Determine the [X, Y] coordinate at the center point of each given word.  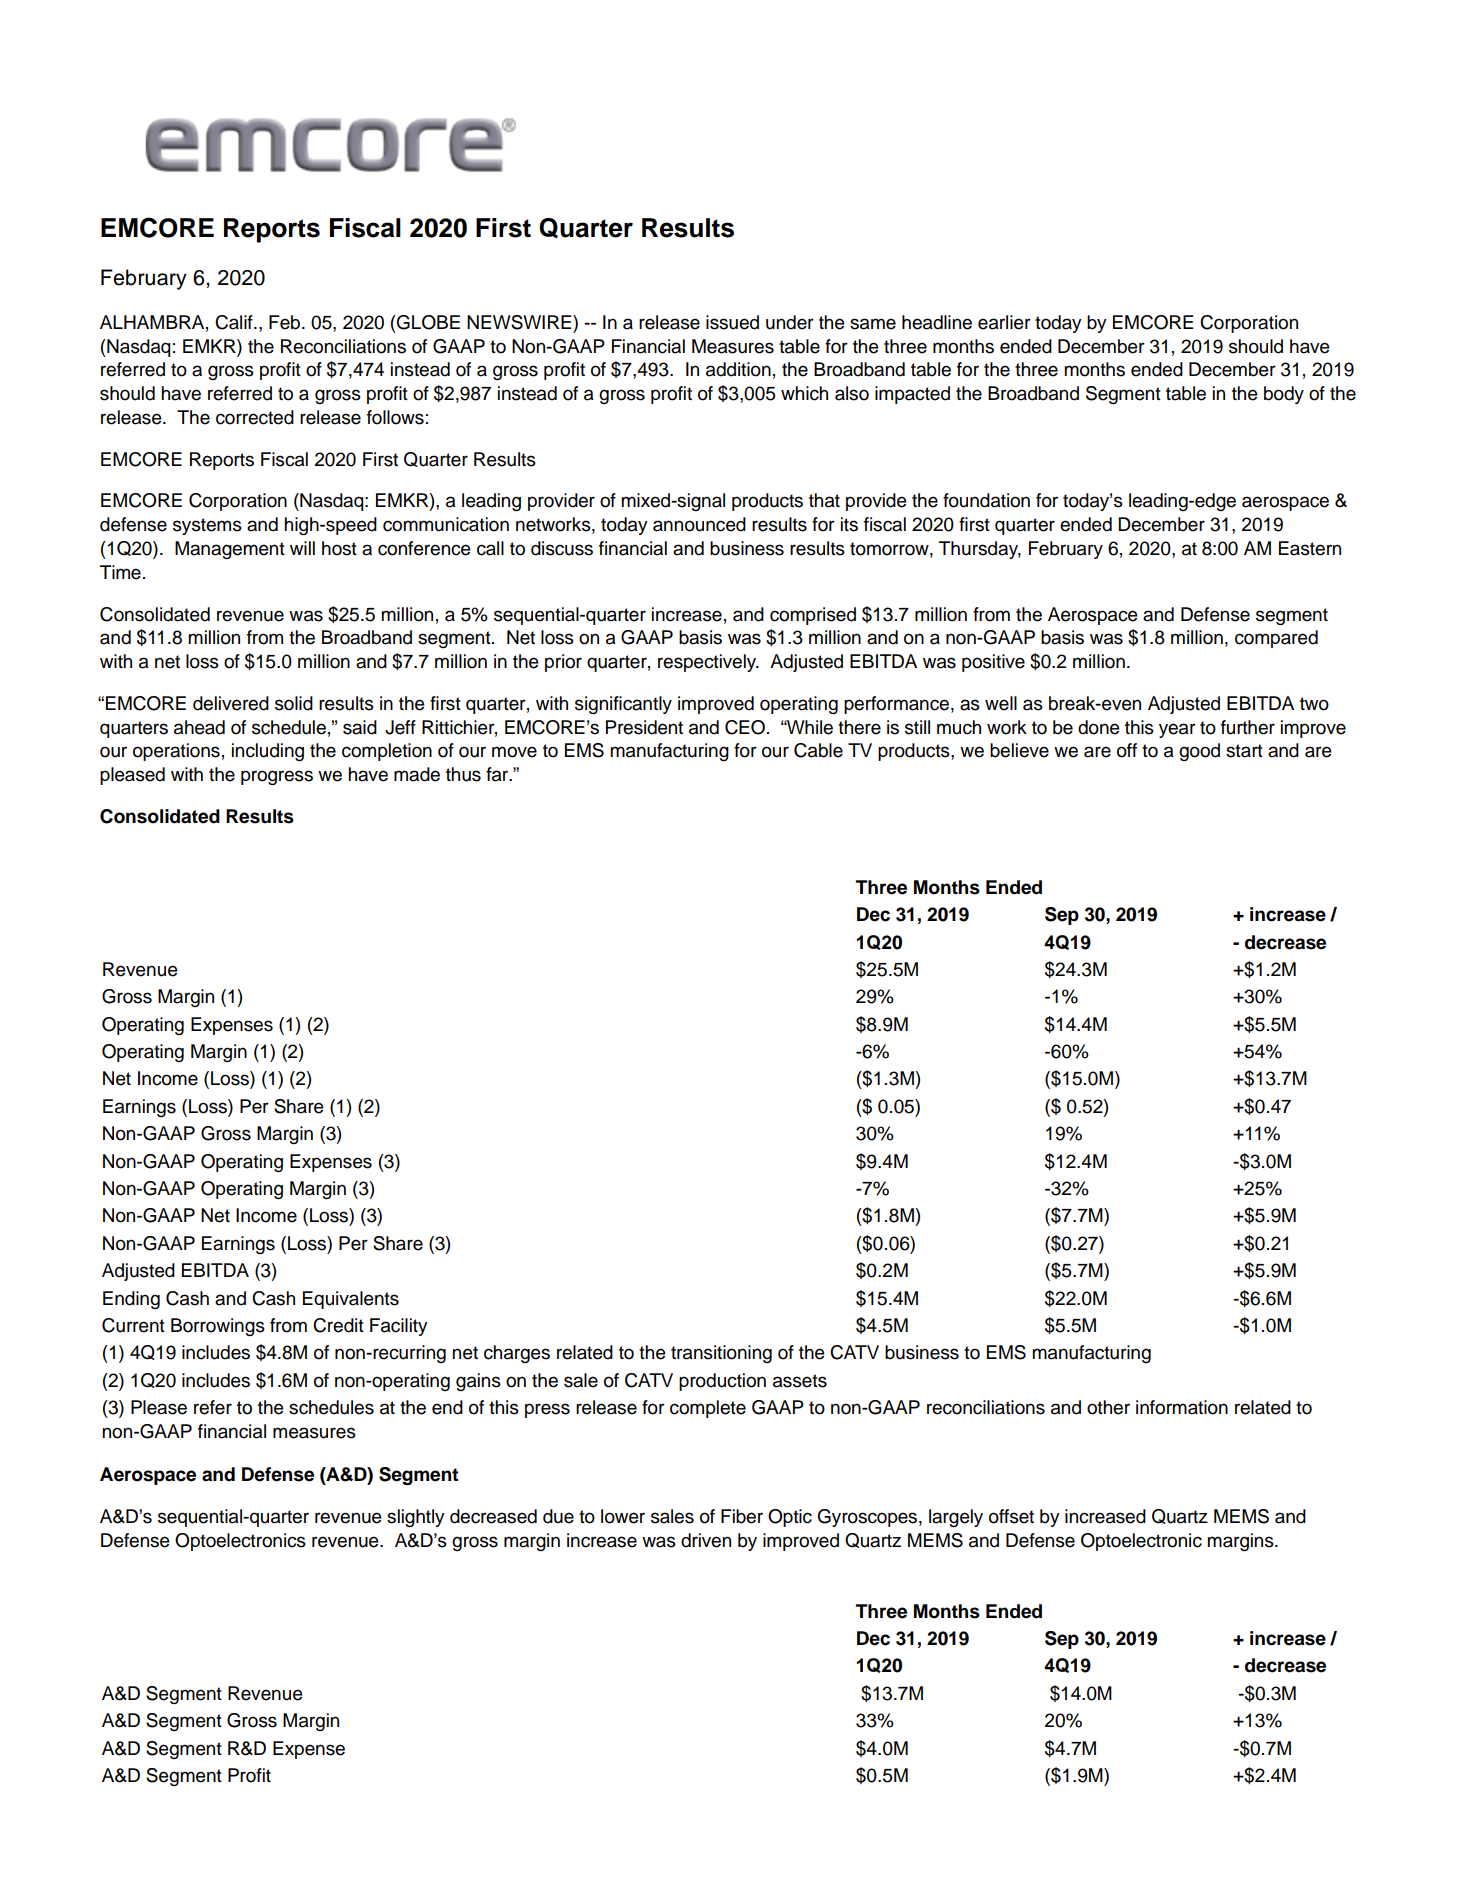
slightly [416, 1518]
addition [738, 369]
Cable [818, 750]
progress [277, 778]
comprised [813, 616]
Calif [235, 322]
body [1284, 395]
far [498, 774]
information [1182, 1407]
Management [230, 550]
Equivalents [351, 1300]
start [1244, 751]
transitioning [721, 1354]
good [1199, 752]
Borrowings [218, 1327]
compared [1276, 639]
